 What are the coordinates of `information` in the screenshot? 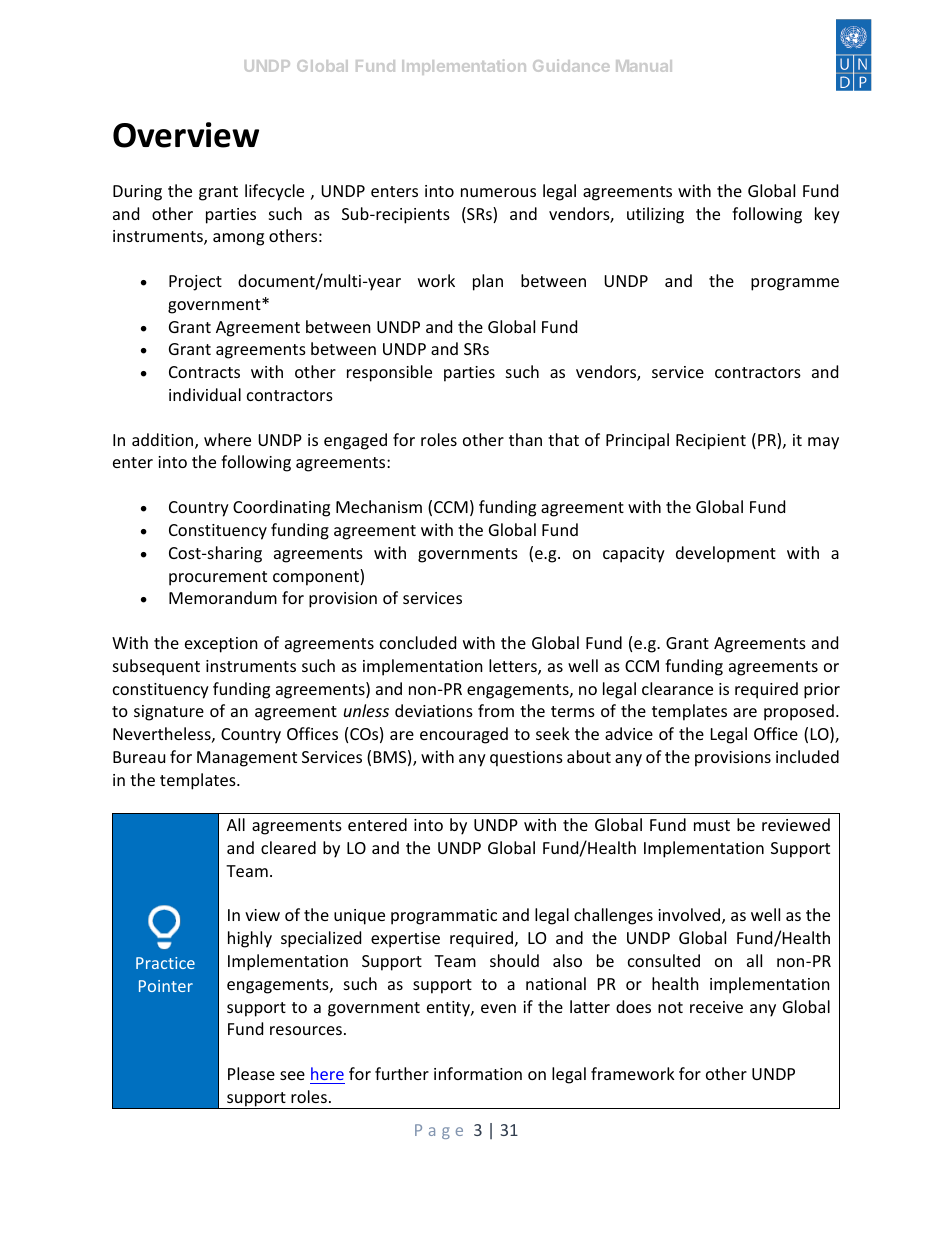 It's located at (478, 1073).
